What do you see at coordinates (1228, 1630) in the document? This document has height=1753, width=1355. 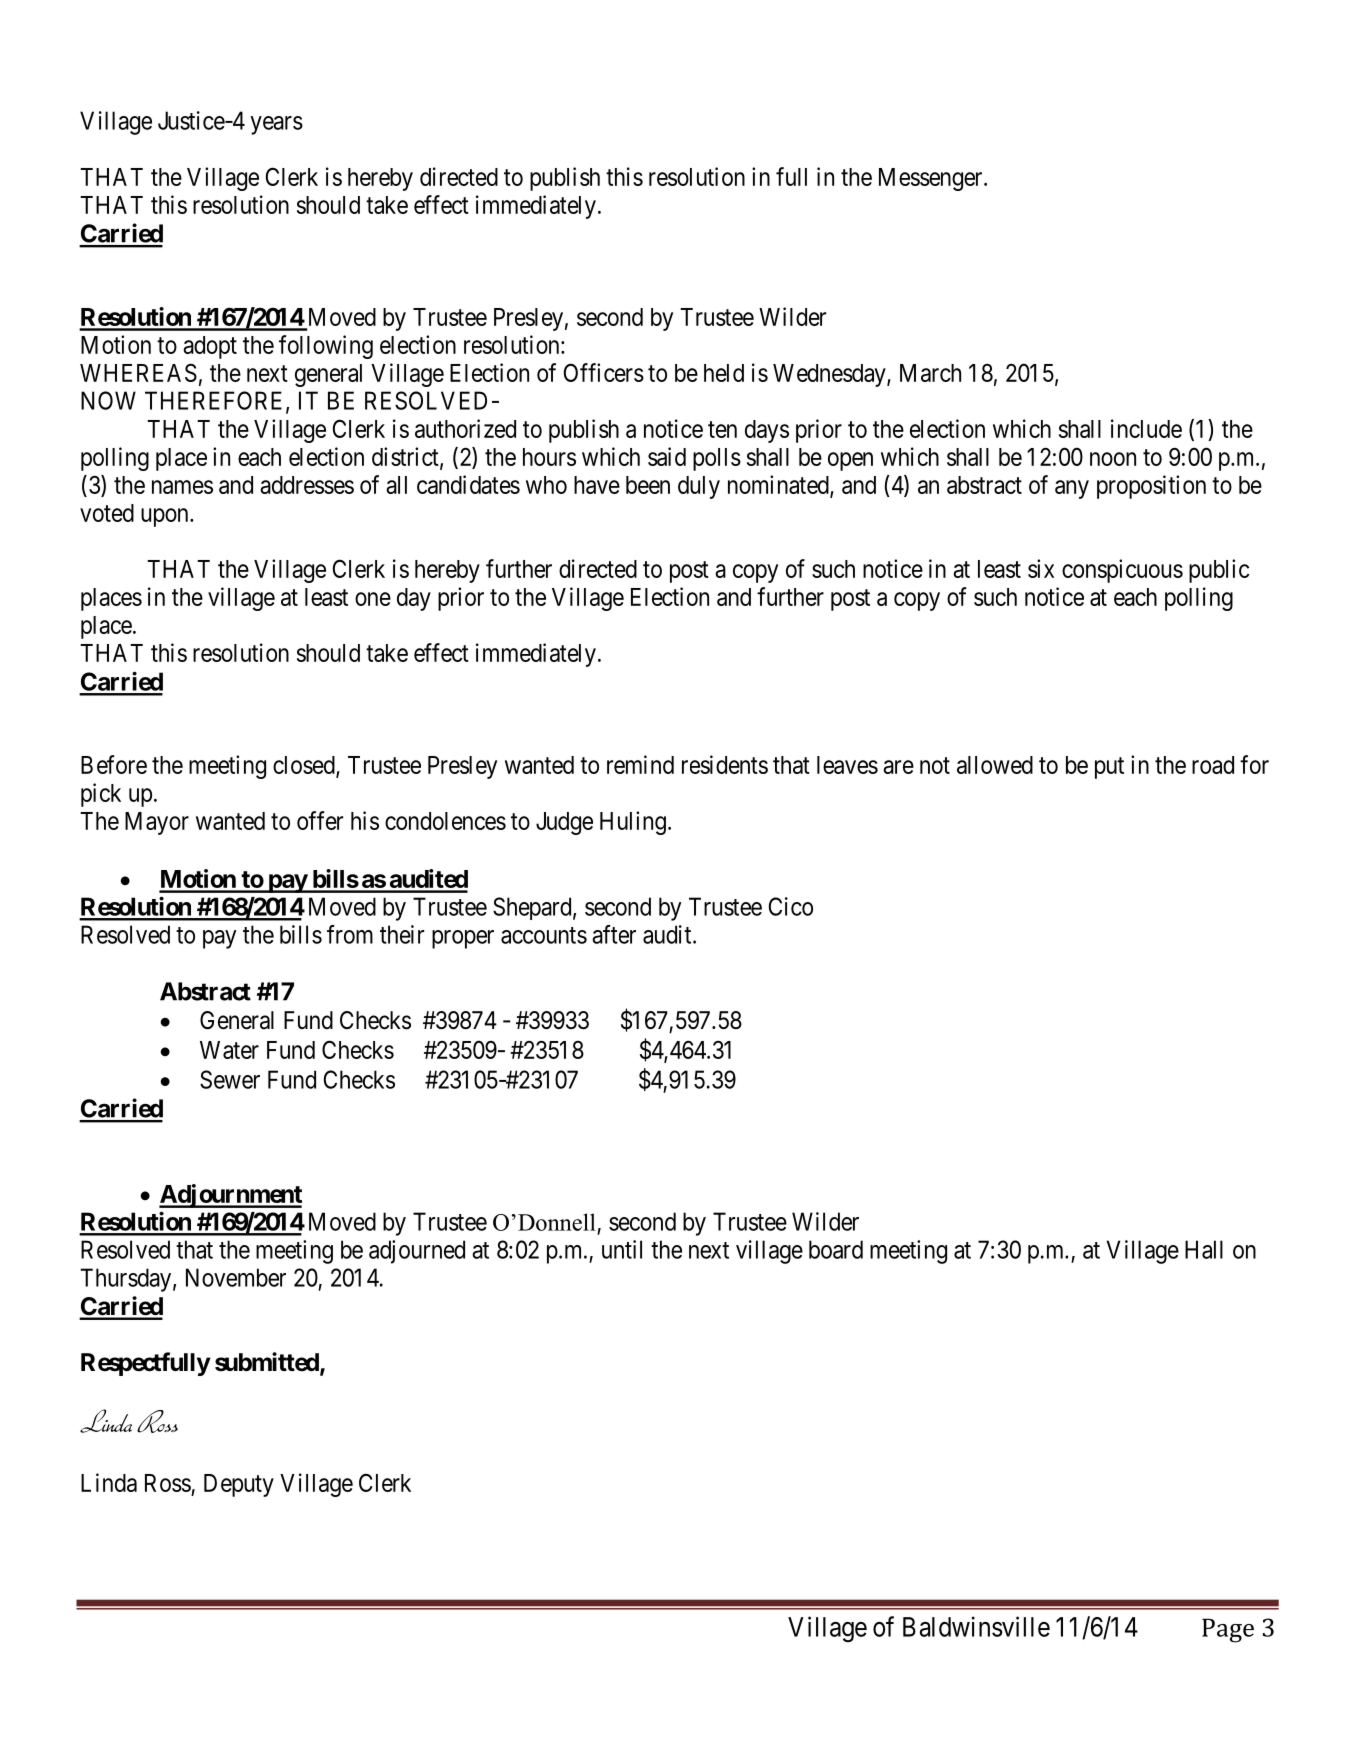 I see `Page` at bounding box center [1228, 1630].
